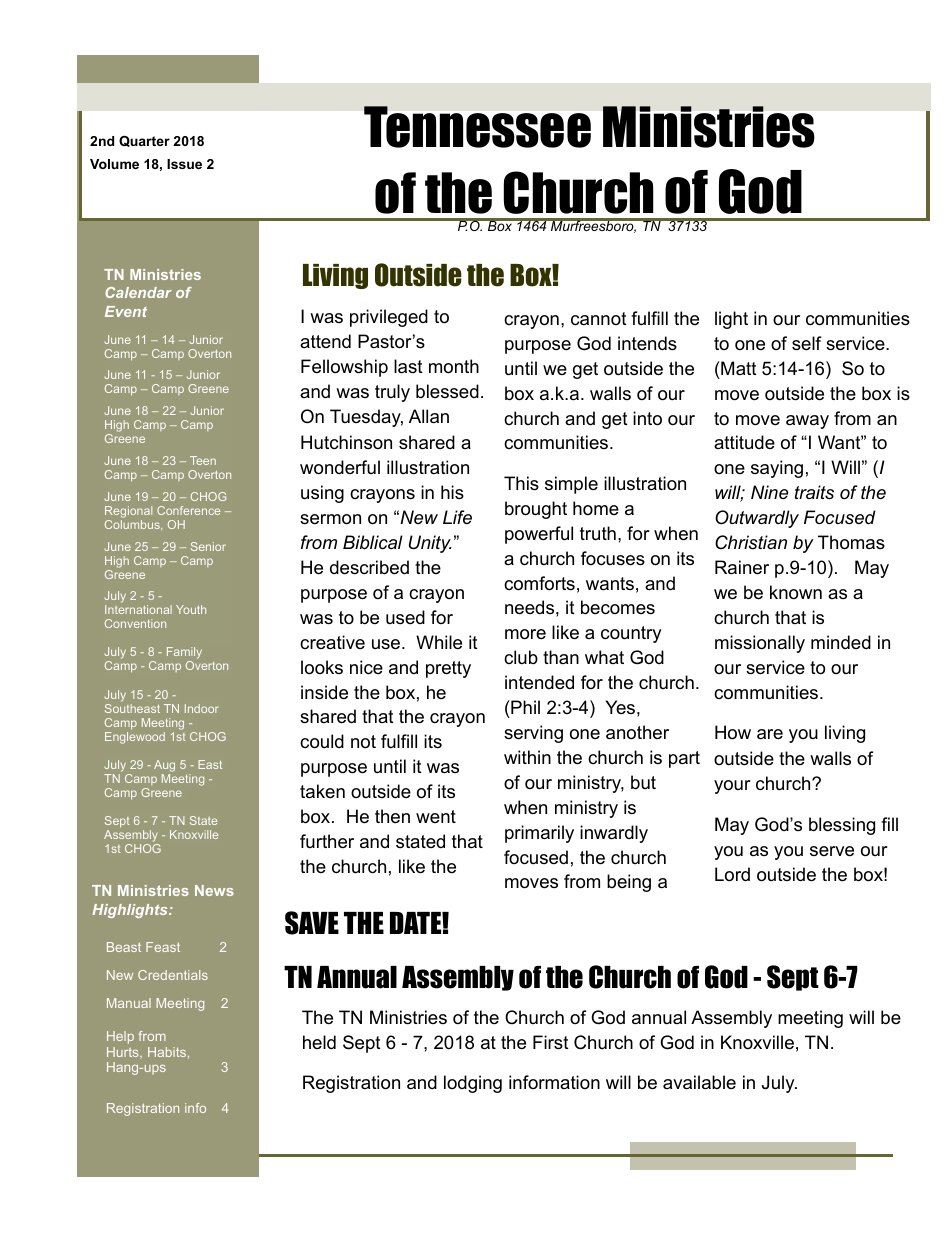 The width and height of the document is (952, 1233). Describe the element at coordinates (457, 517) in the document. I see `Life` at that location.
